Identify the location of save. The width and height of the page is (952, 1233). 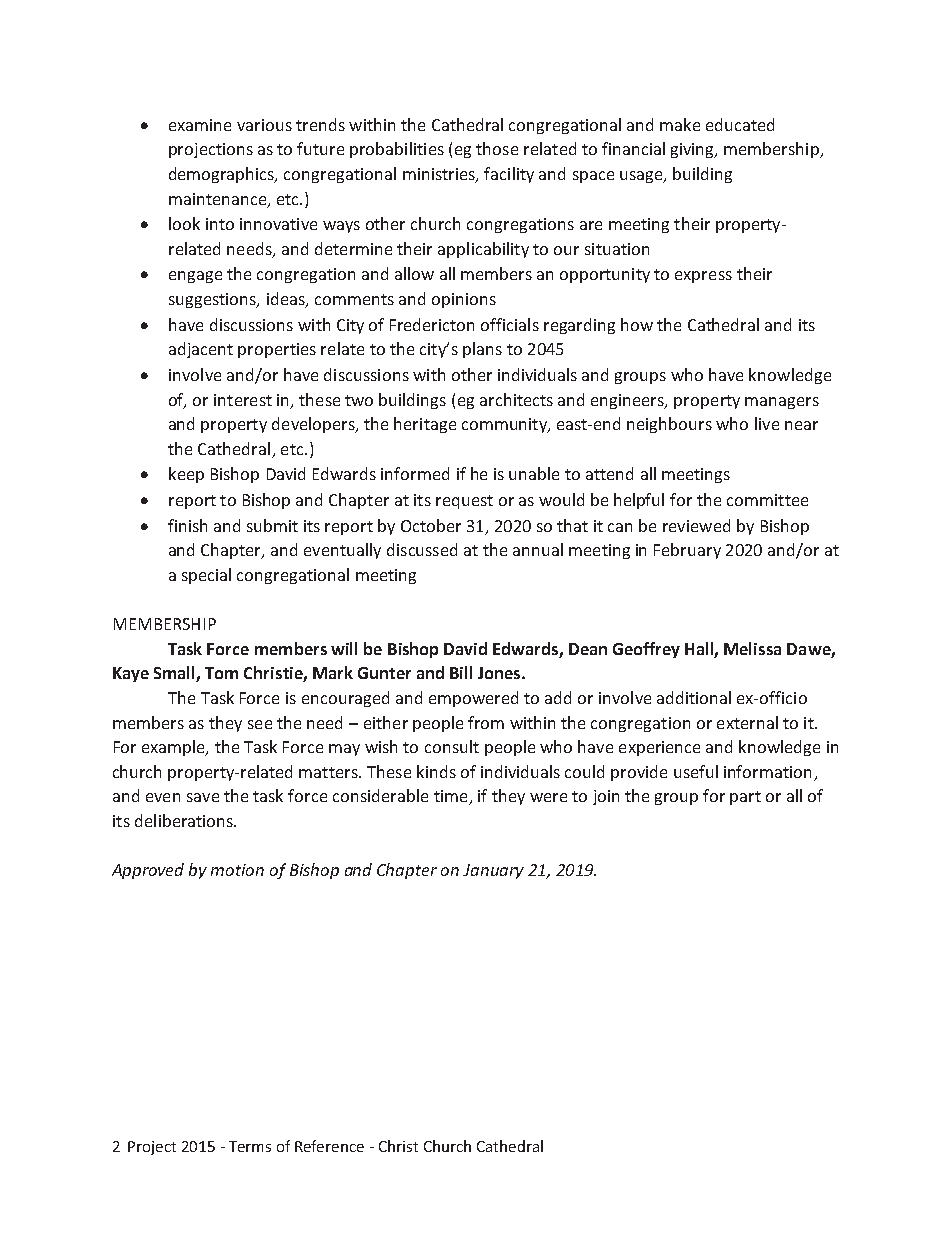
(203, 797).
